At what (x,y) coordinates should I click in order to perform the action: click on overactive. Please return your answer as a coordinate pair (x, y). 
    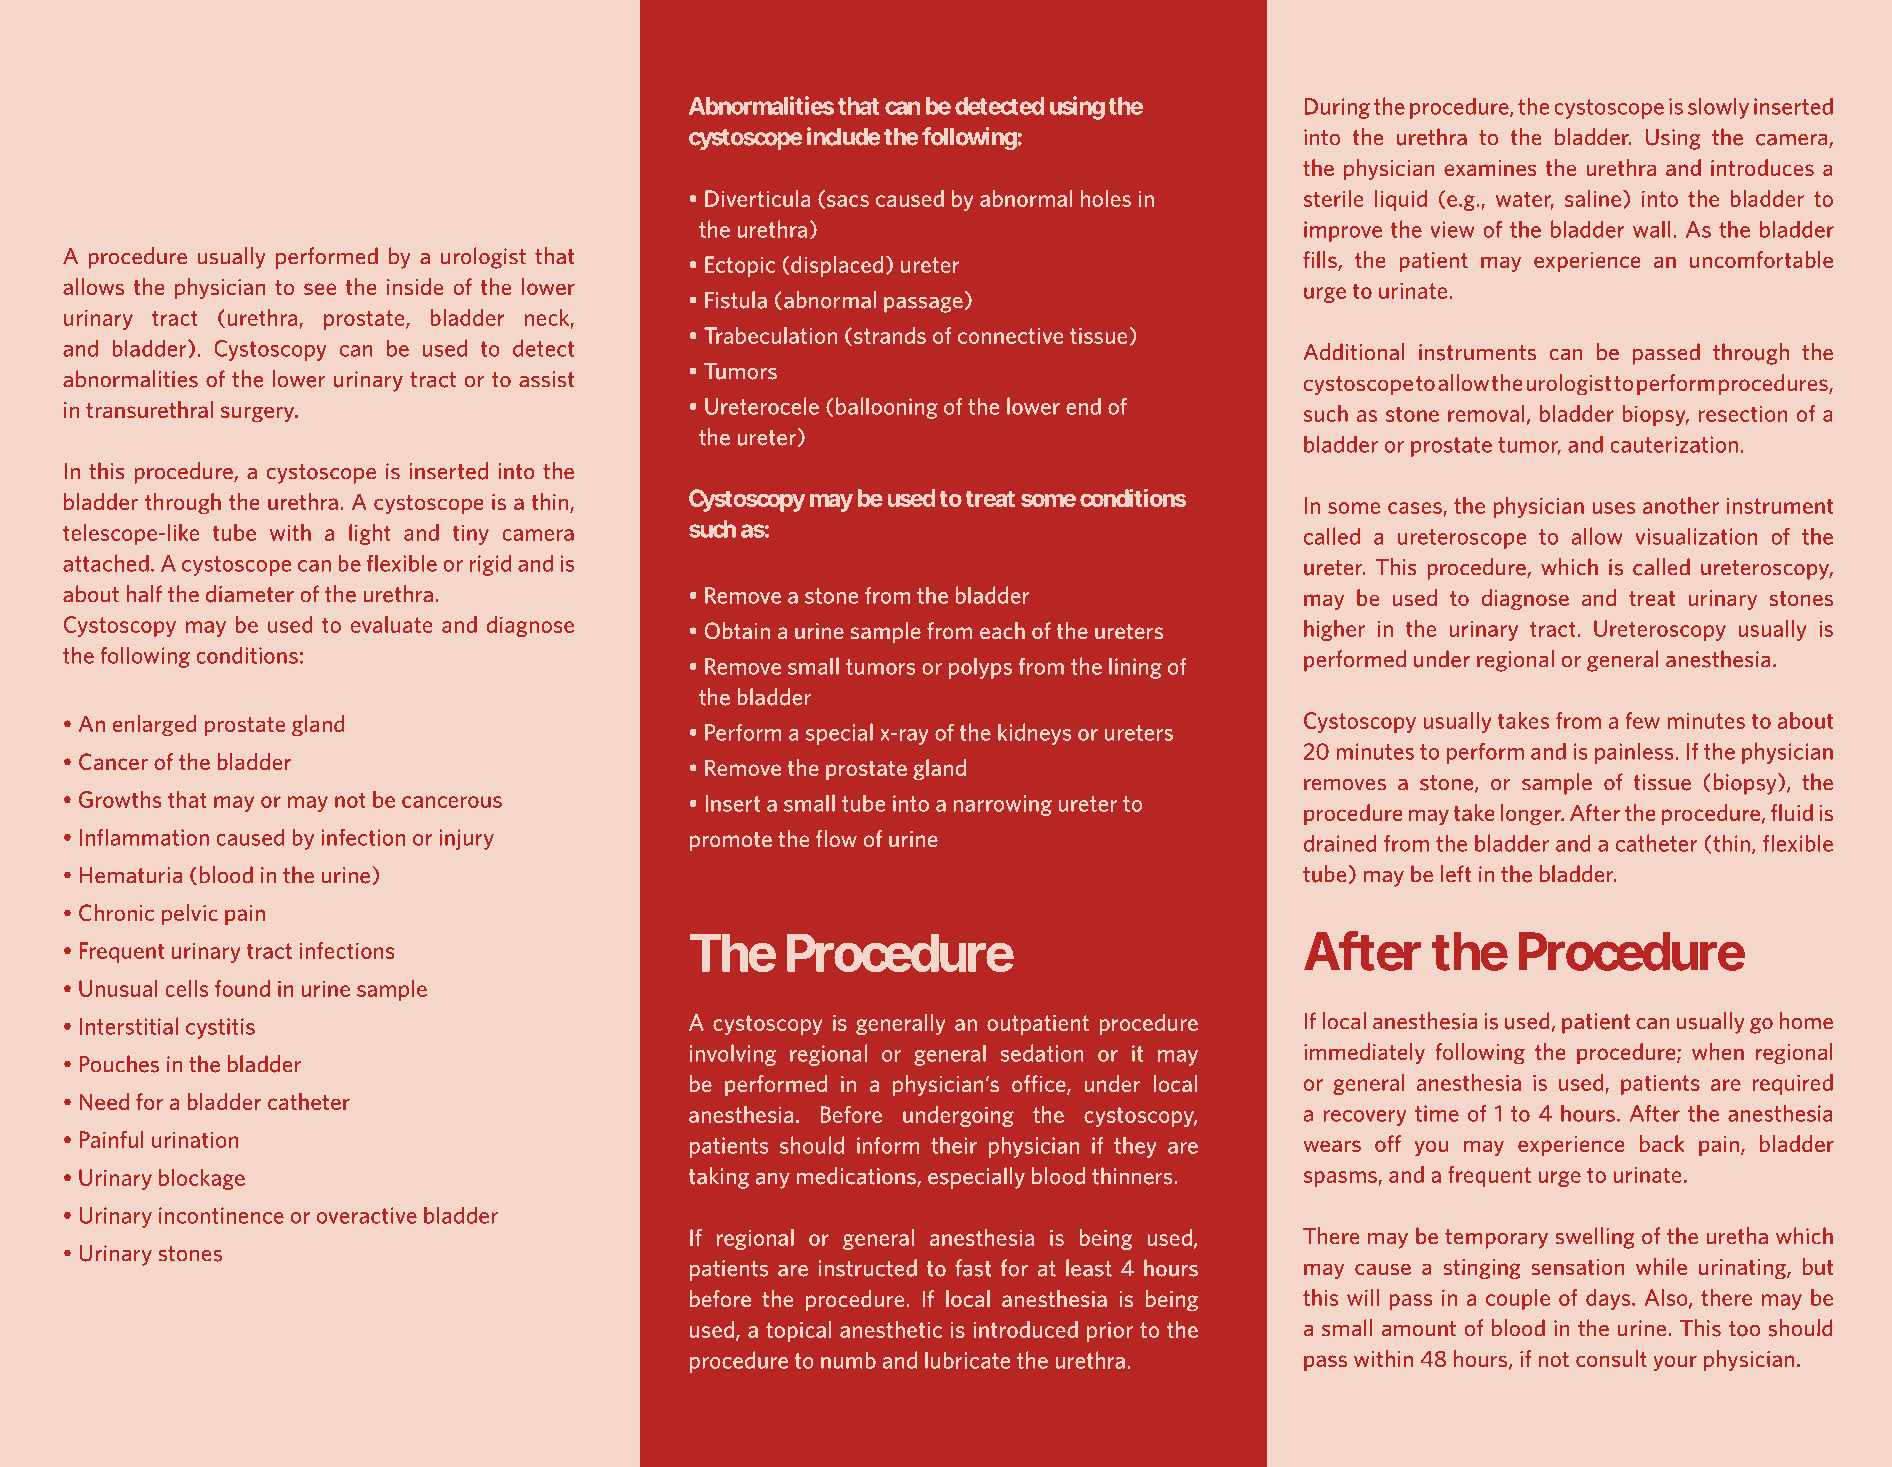
    Looking at the image, I should click on (367, 1215).
